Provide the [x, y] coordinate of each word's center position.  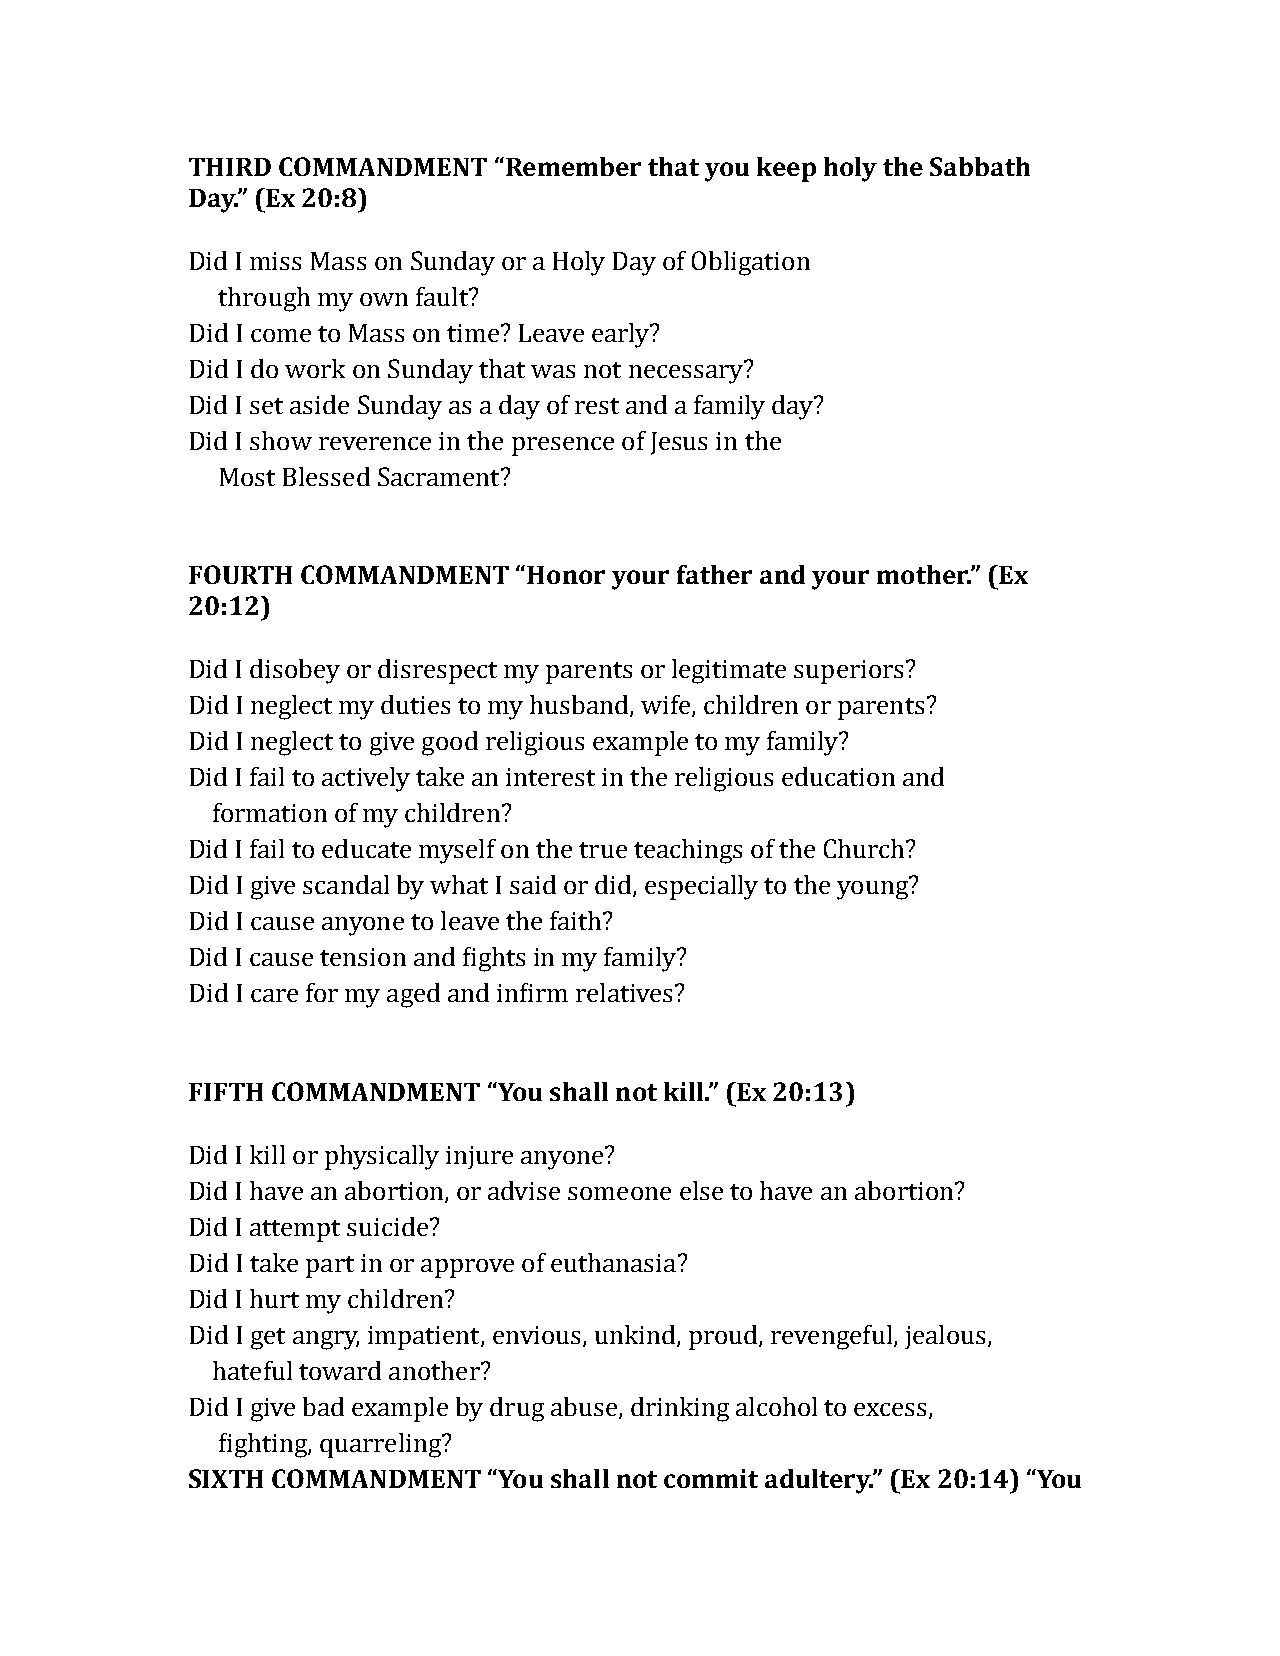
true [603, 850]
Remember [572, 166]
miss [275, 261]
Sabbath [980, 166]
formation [270, 812]
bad [323, 1406]
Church [865, 848]
